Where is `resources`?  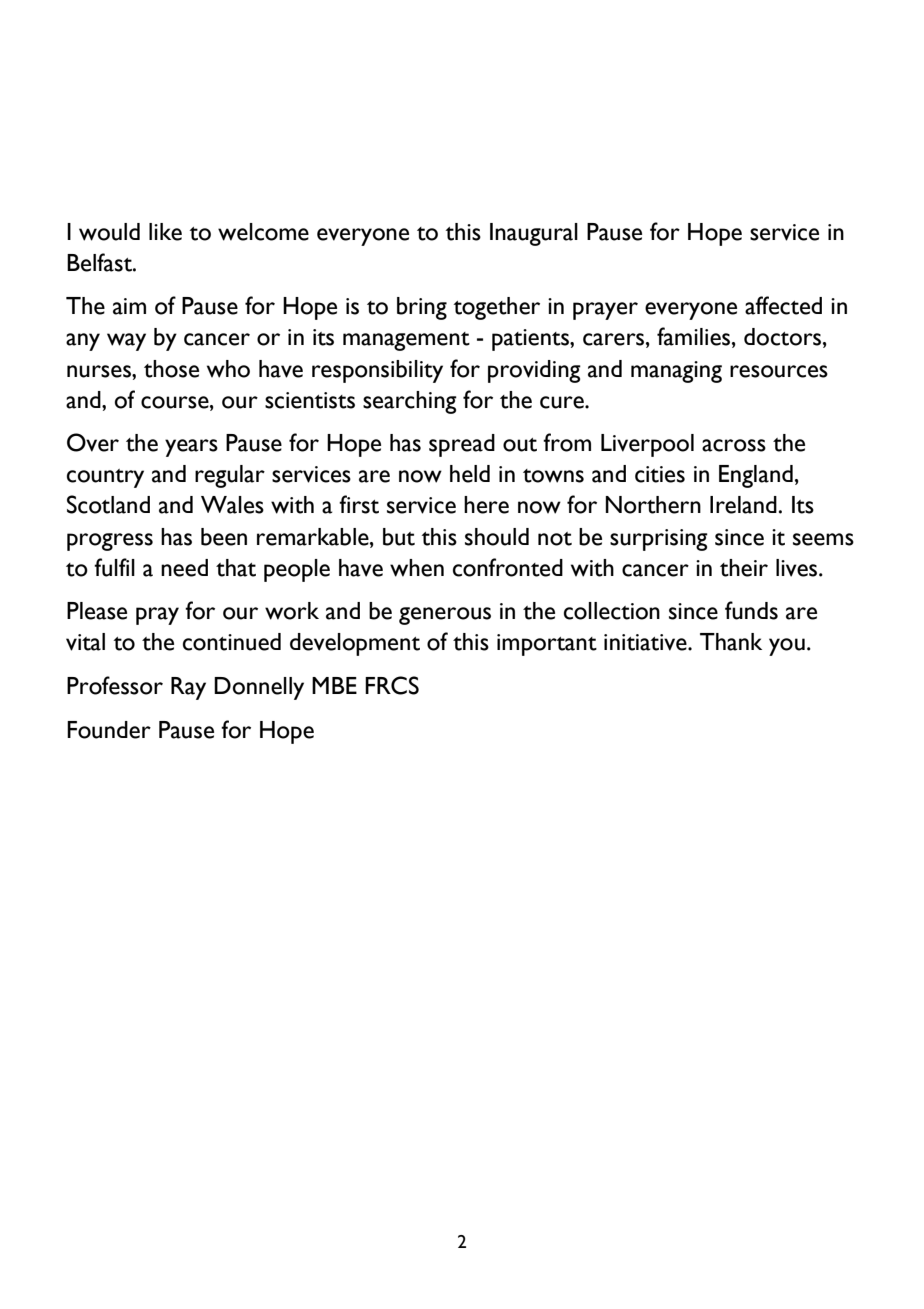 resources is located at coordinates (779, 371).
